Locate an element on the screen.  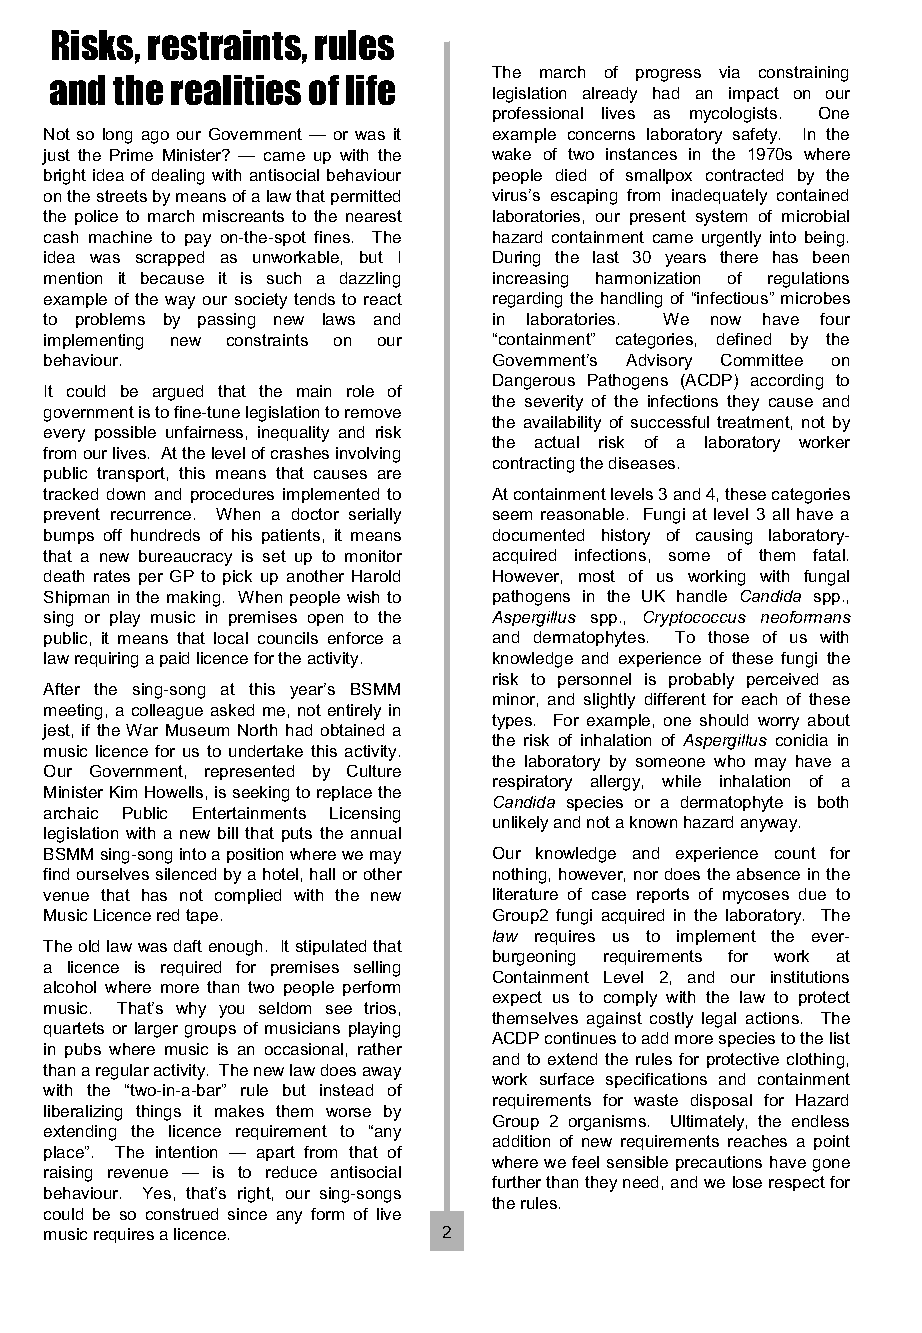
Yes is located at coordinates (157, 1193).
